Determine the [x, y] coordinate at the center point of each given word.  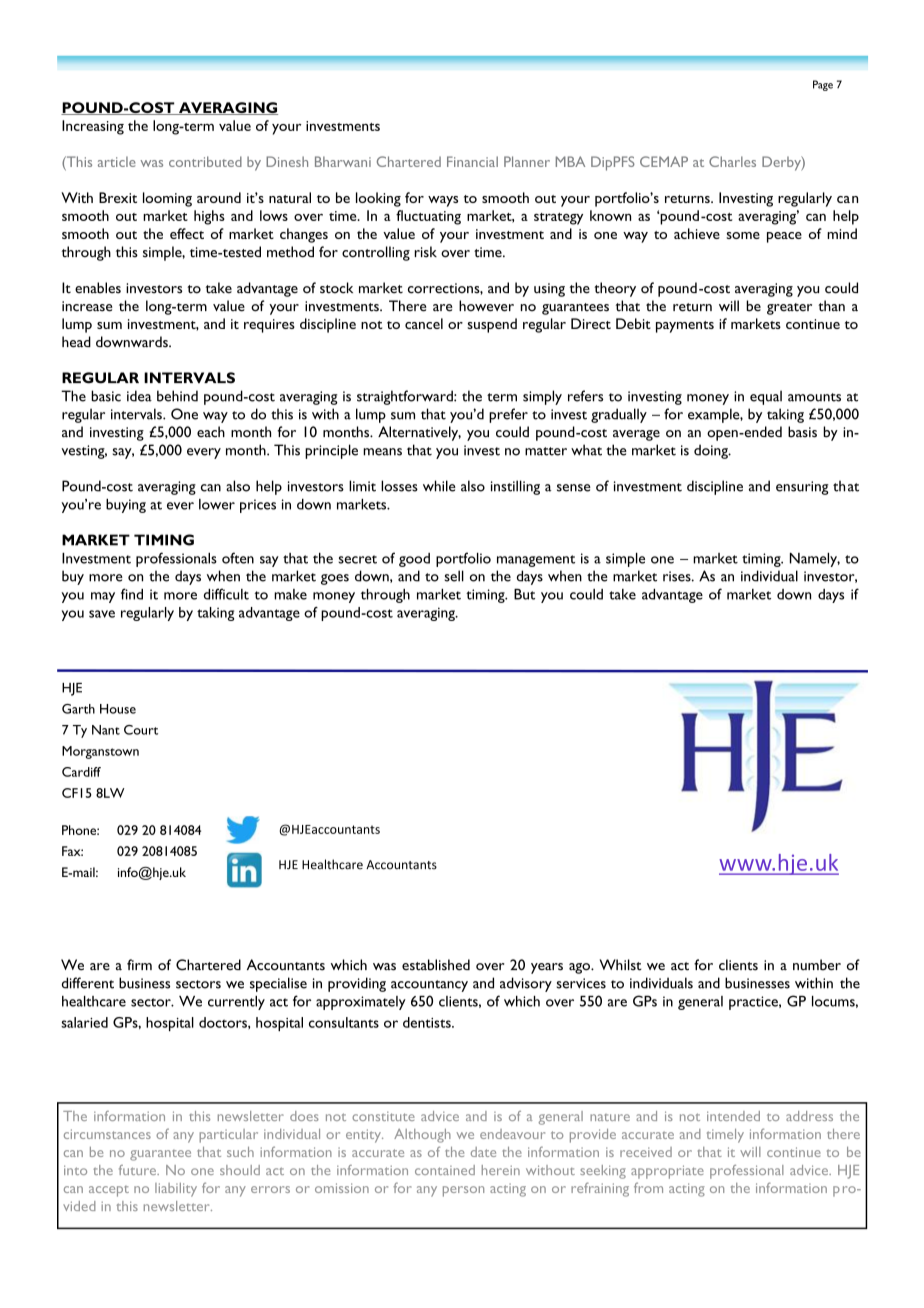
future [138, 1170]
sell [454, 576]
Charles [732, 161]
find [132, 594]
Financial [472, 161]
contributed [205, 161]
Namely [815, 560]
